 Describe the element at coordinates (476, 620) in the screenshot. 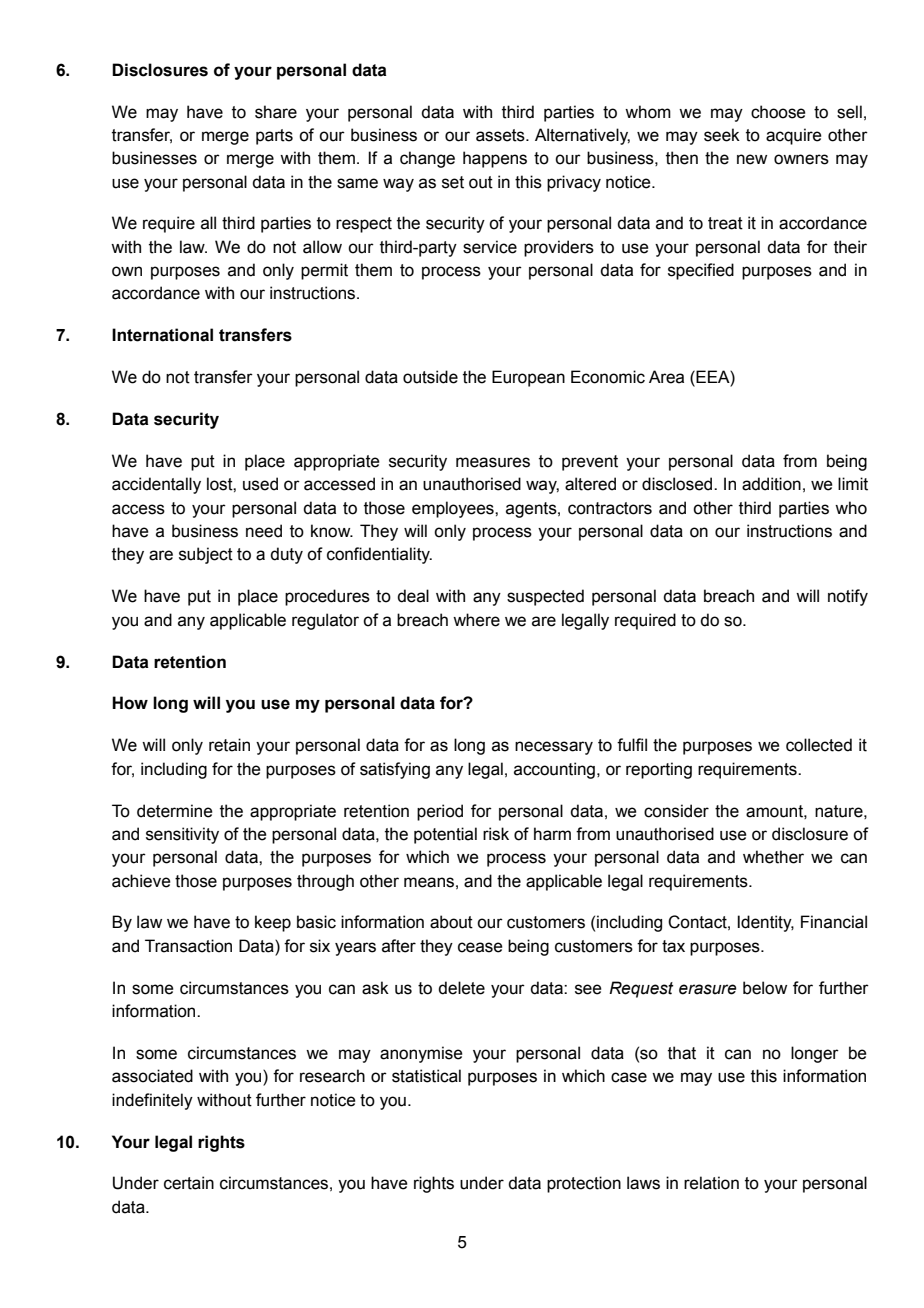

I see `where` at that location.
